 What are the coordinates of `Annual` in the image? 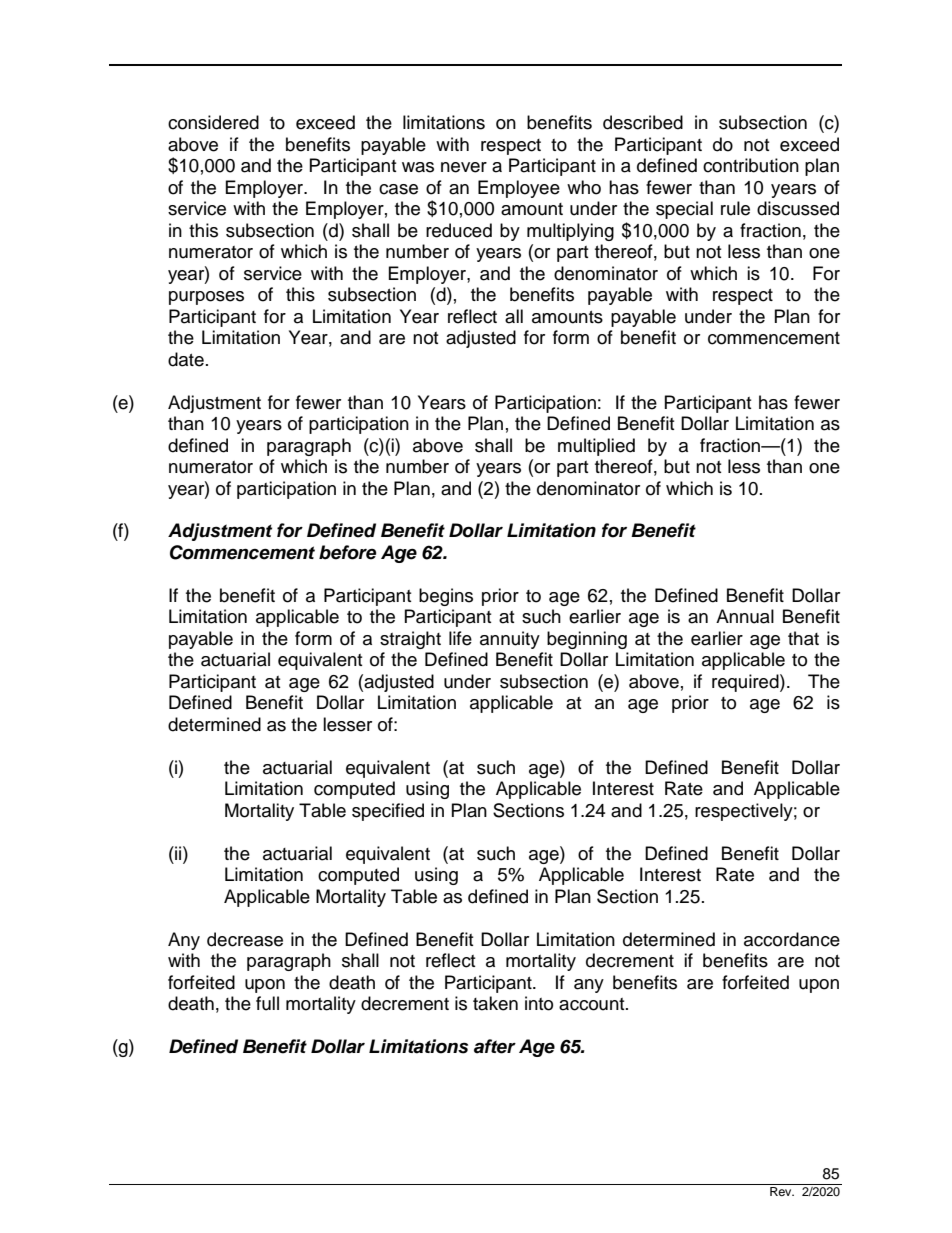 It's located at (745, 616).
